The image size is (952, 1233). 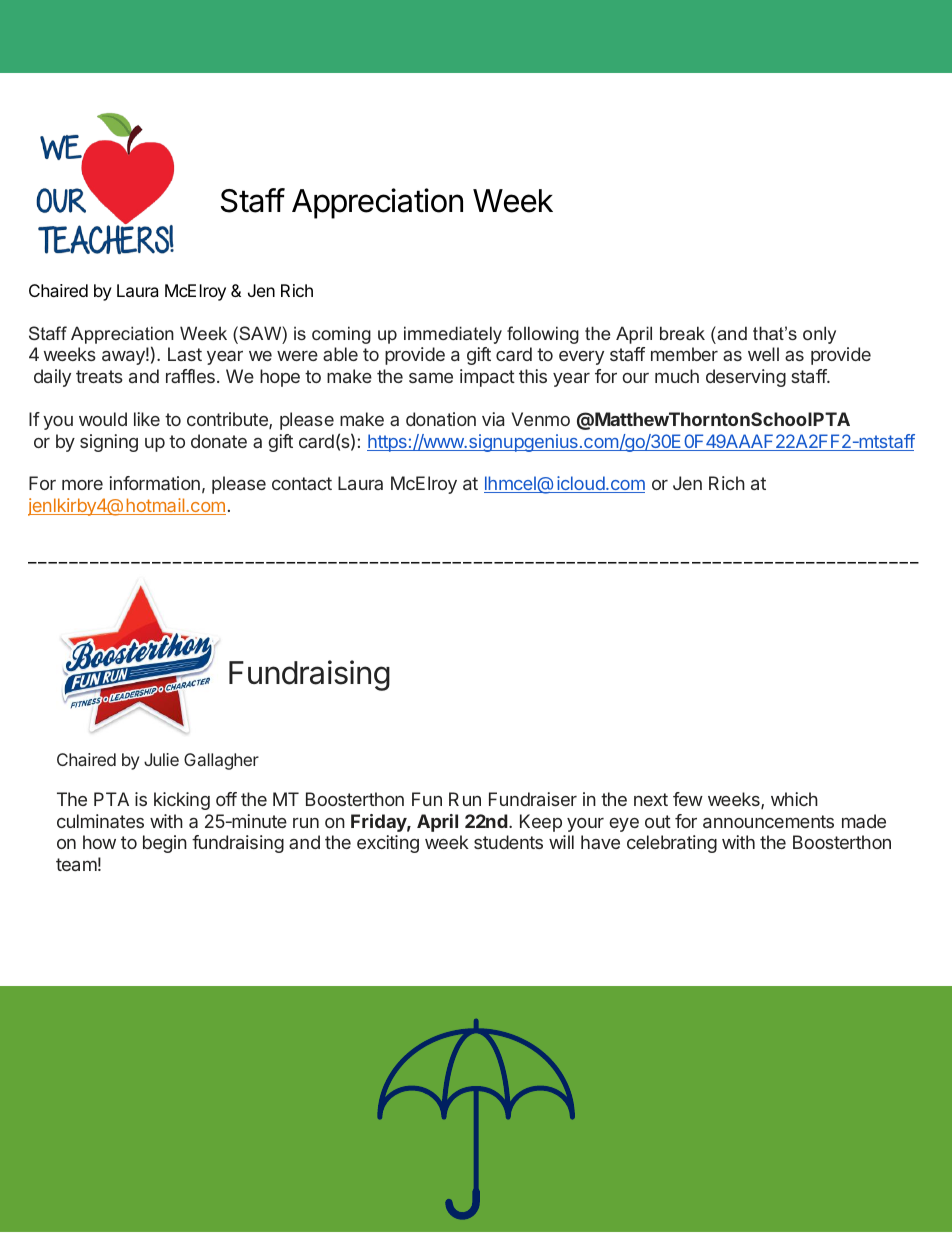 I want to click on contact, so click(x=302, y=483).
